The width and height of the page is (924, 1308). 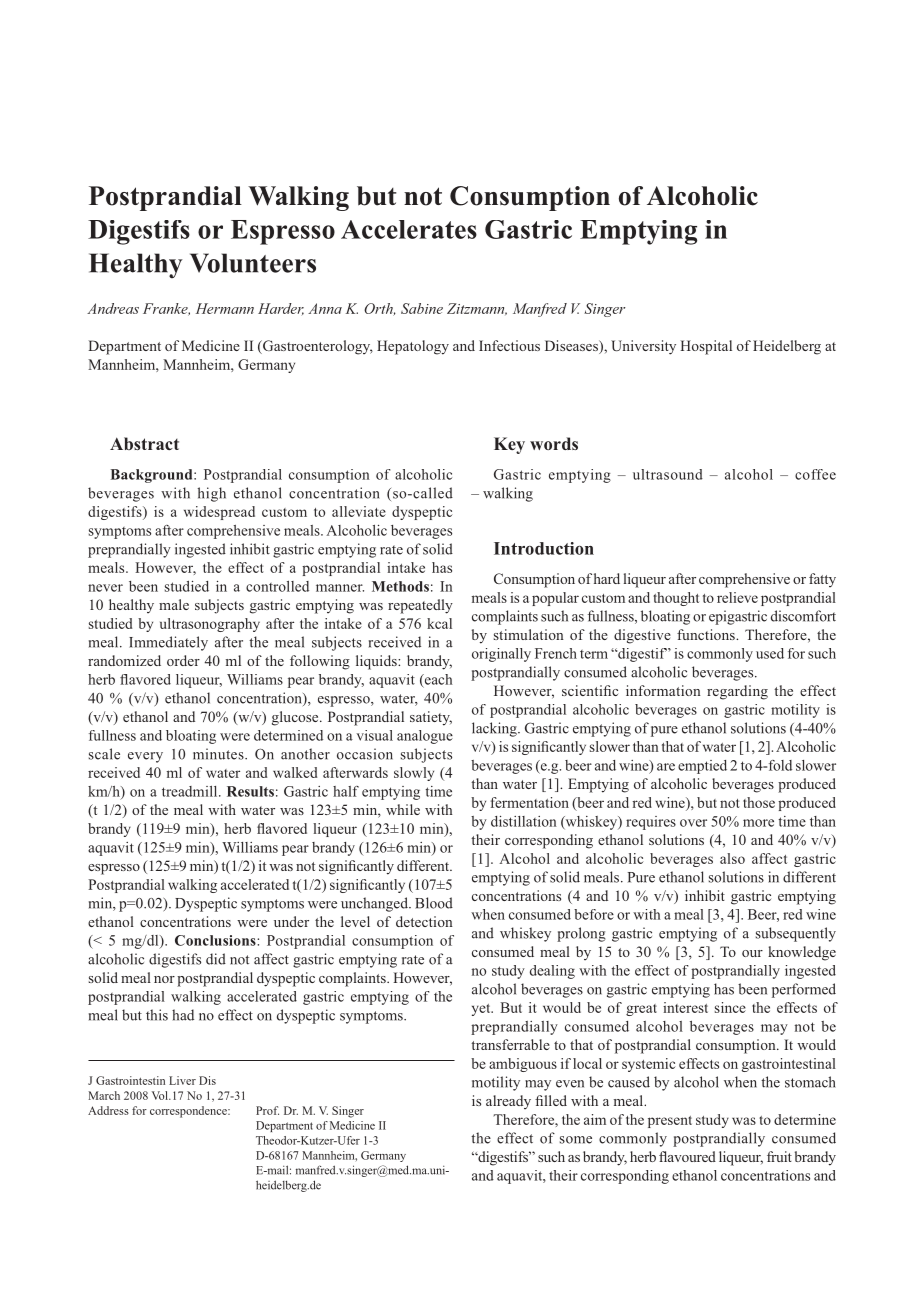 What do you see at coordinates (779, 1156) in the page?
I see `fruit` at bounding box center [779, 1156].
